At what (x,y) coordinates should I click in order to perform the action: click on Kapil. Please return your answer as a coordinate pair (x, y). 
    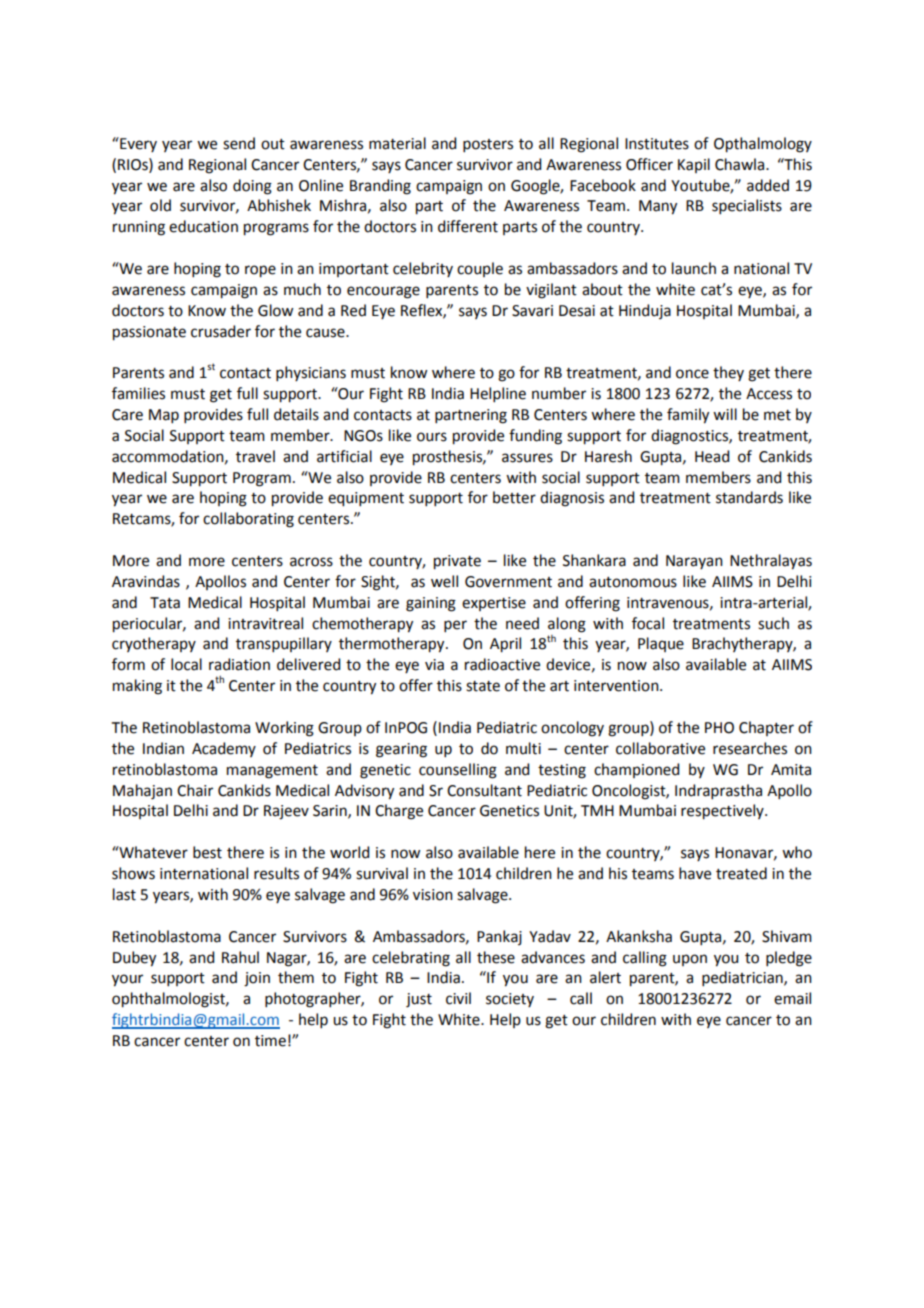
    Looking at the image, I should click on (694, 165).
